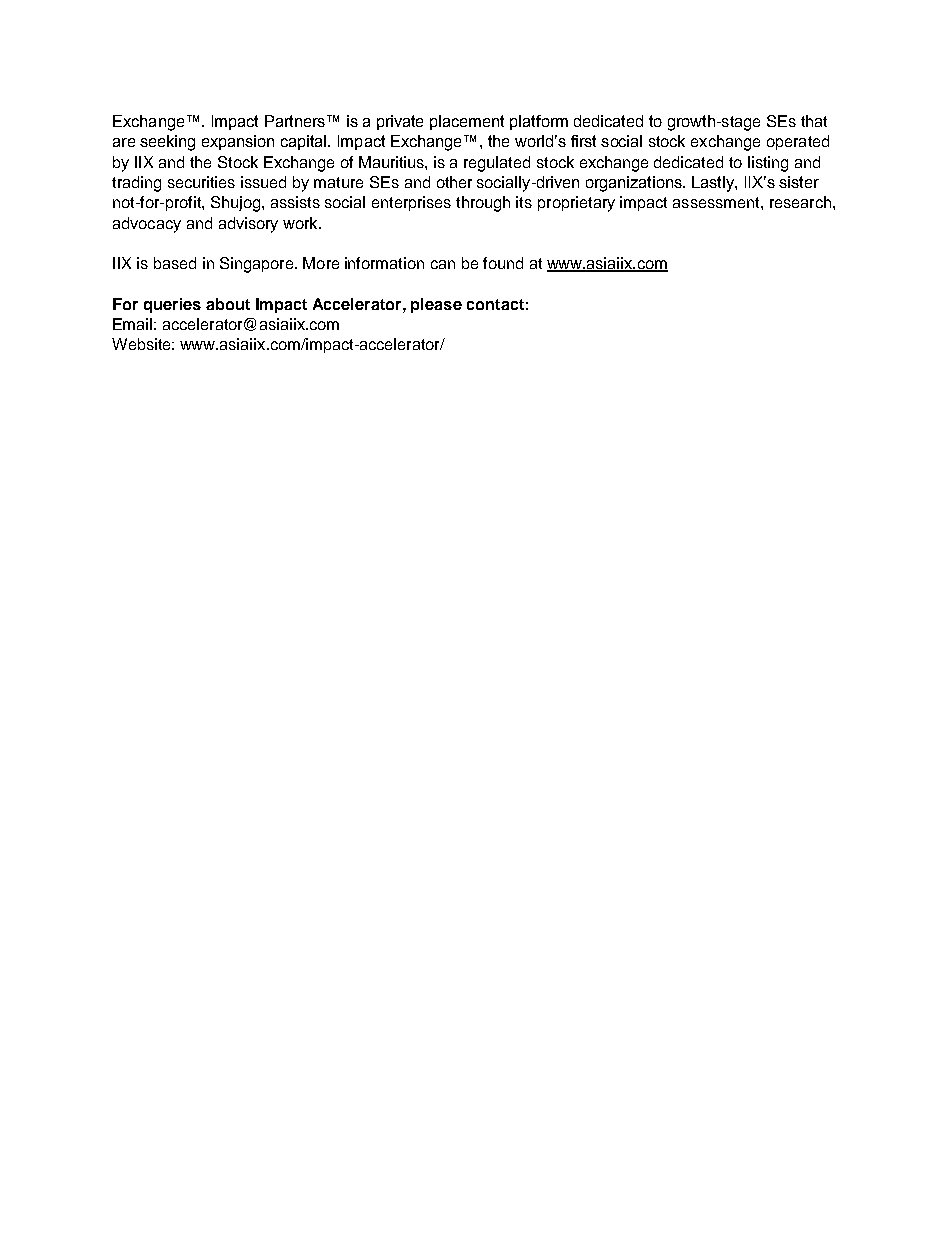  What do you see at coordinates (814, 121) in the document?
I see `that` at bounding box center [814, 121].
